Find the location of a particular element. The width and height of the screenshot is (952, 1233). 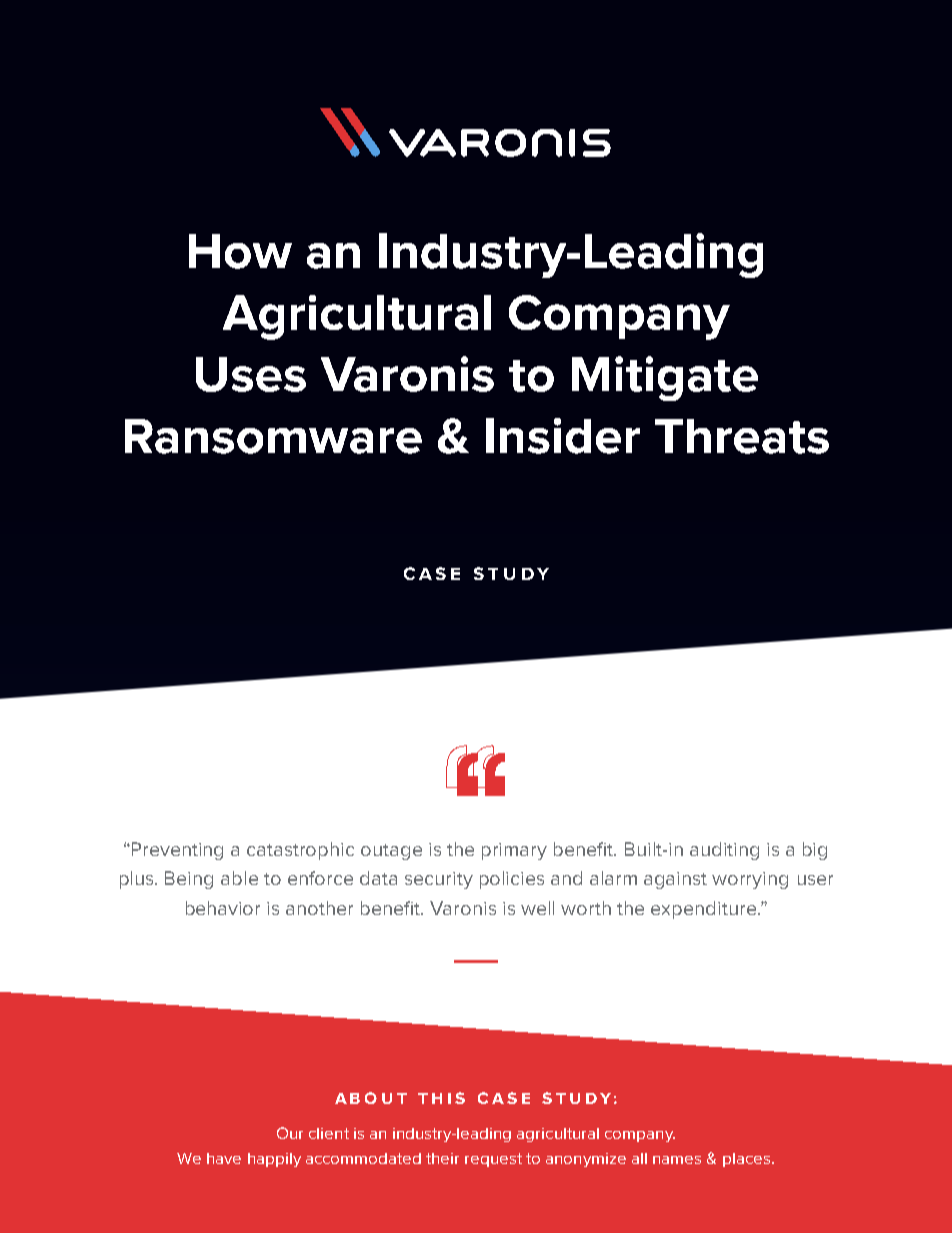

request is located at coordinates (493, 1160).
